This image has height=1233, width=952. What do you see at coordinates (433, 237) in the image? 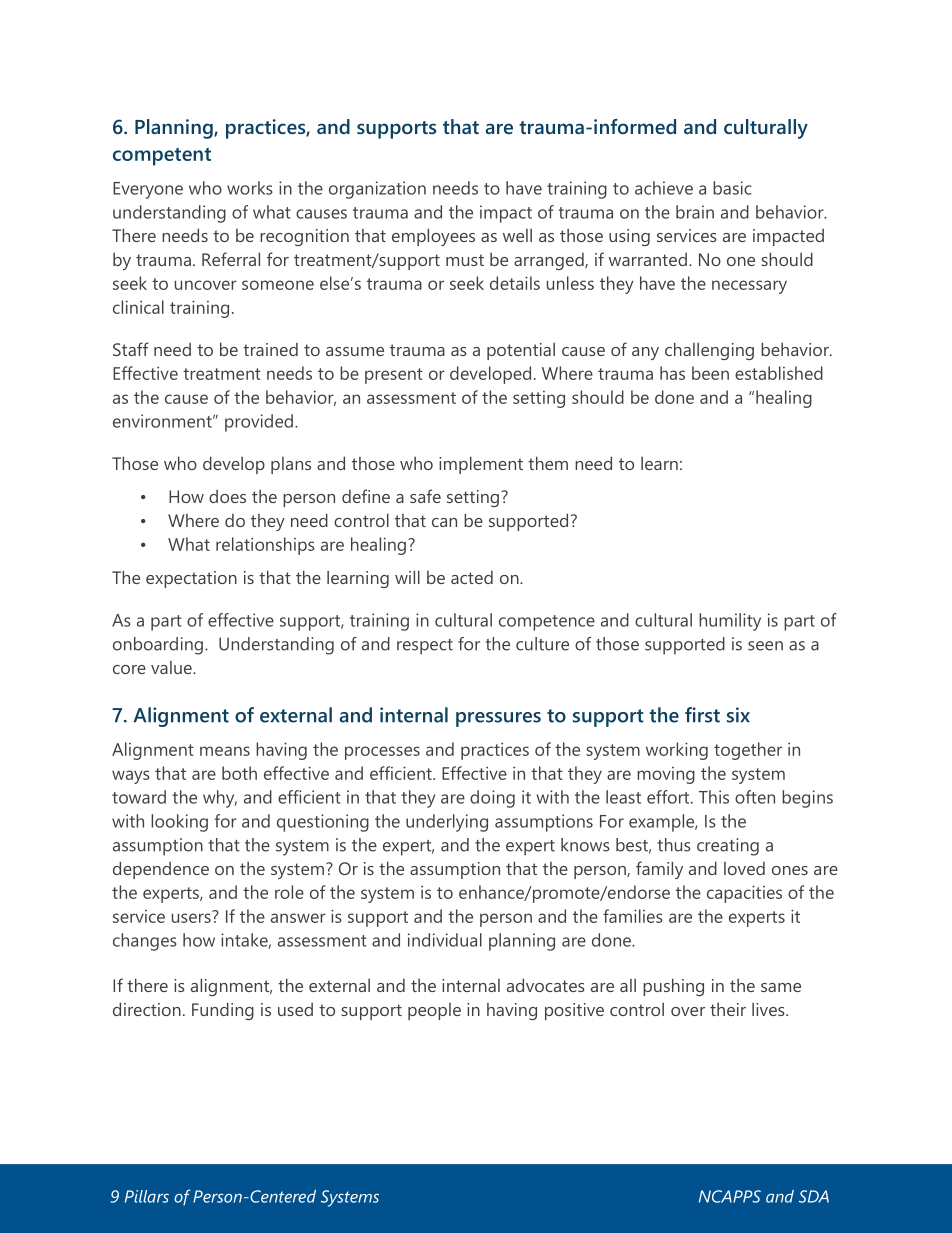
I see `employees` at bounding box center [433, 237].
